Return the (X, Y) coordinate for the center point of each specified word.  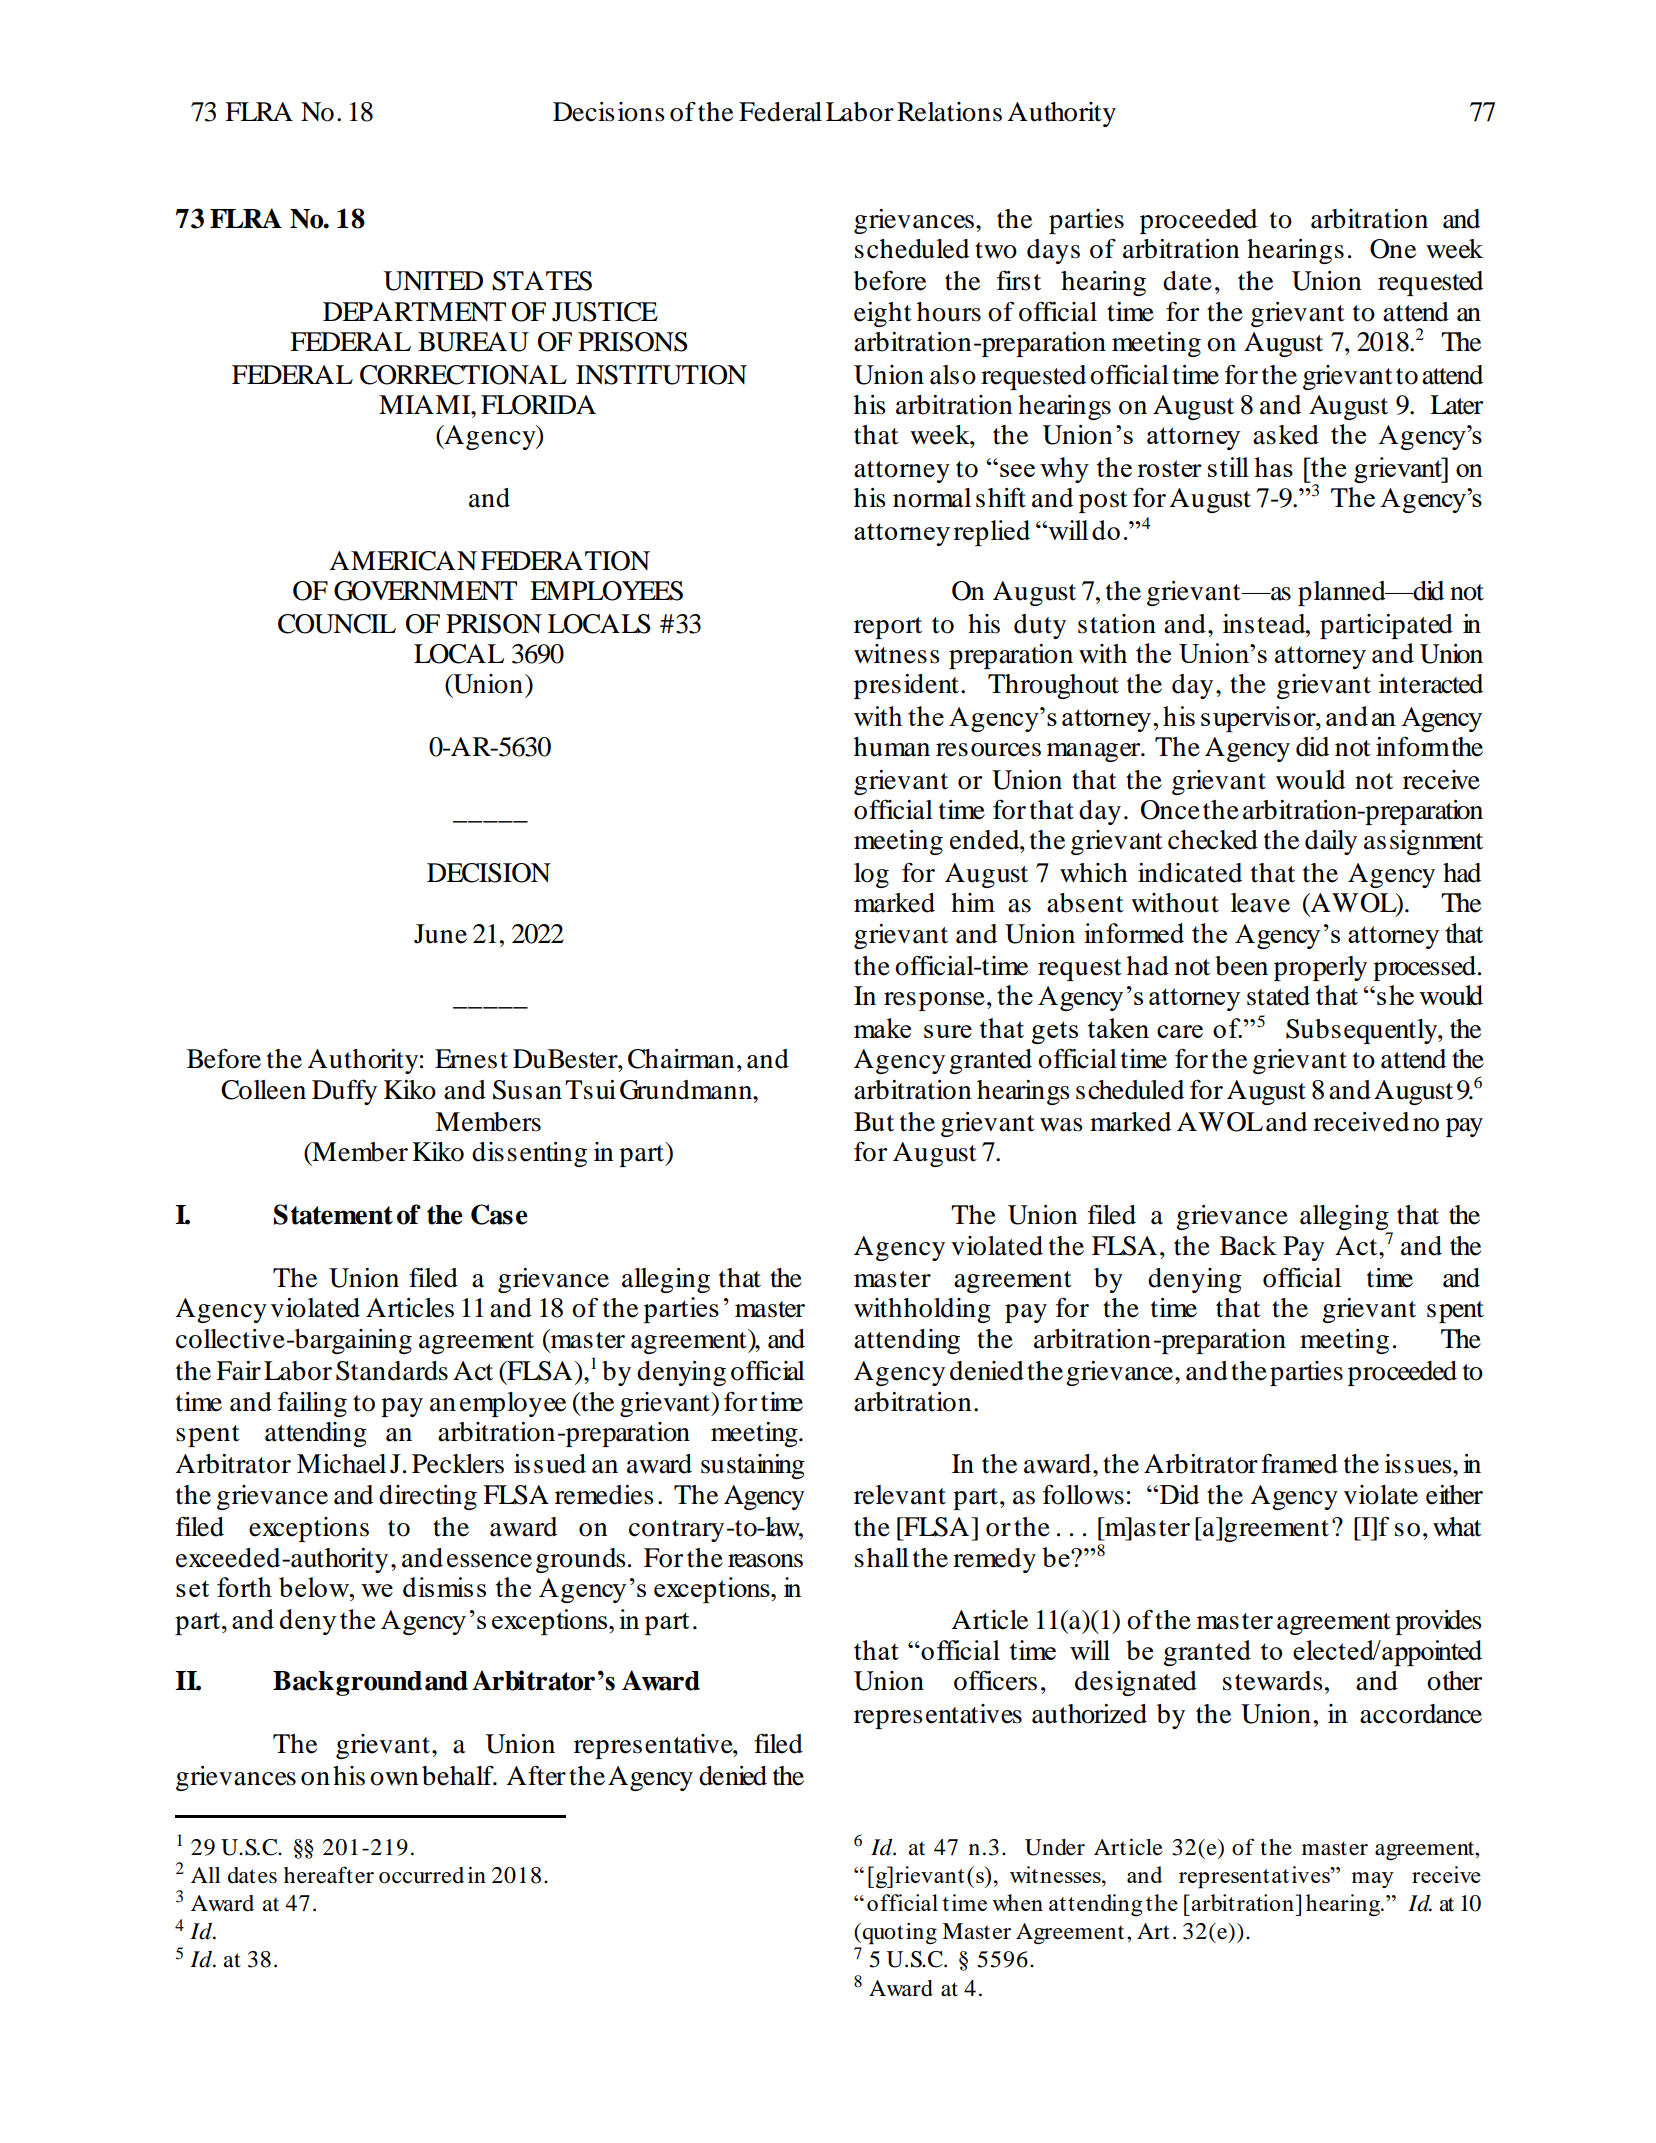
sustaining (753, 1466)
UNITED (433, 281)
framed (1299, 1463)
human (892, 747)
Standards (392, 1371)
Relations (949, 112)
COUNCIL (337, 624)
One (1393, 249)
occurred (421, 1875)
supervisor (1259, 719)
